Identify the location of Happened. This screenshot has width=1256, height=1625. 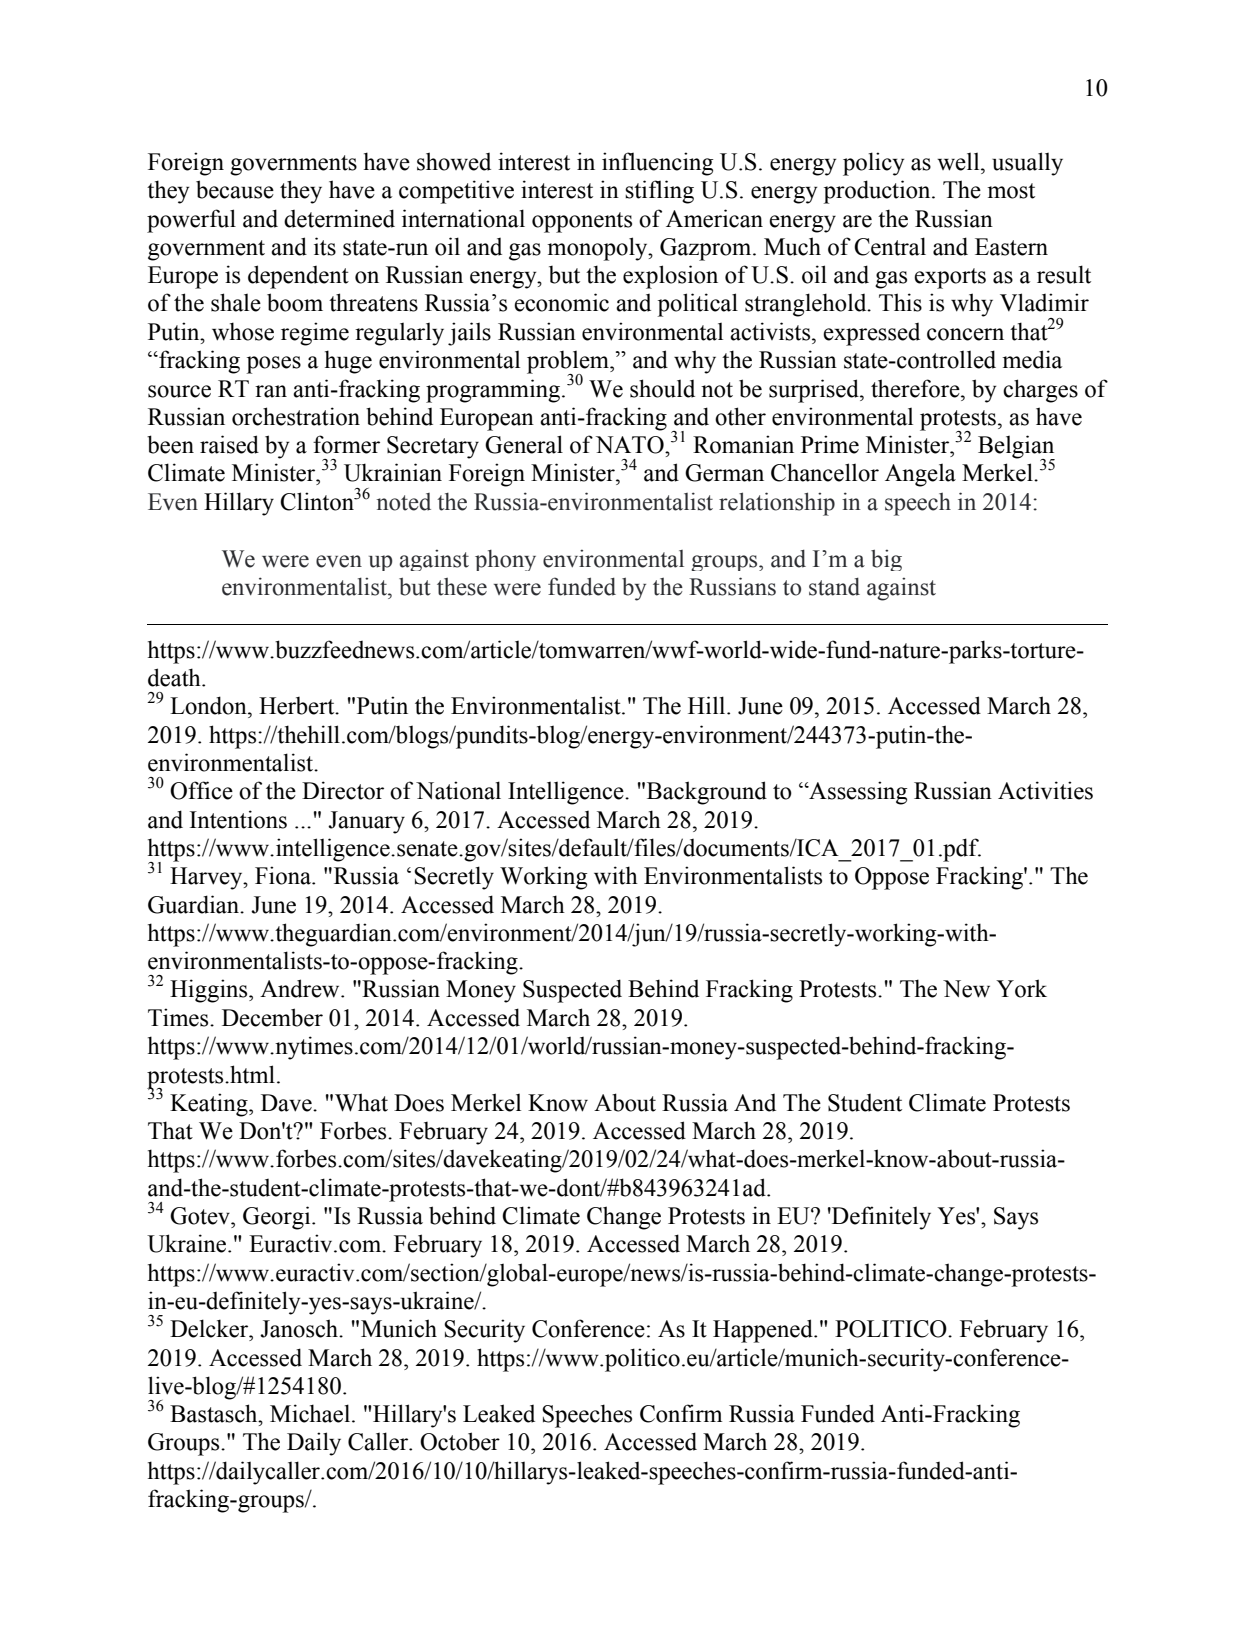
(764, 1331).
